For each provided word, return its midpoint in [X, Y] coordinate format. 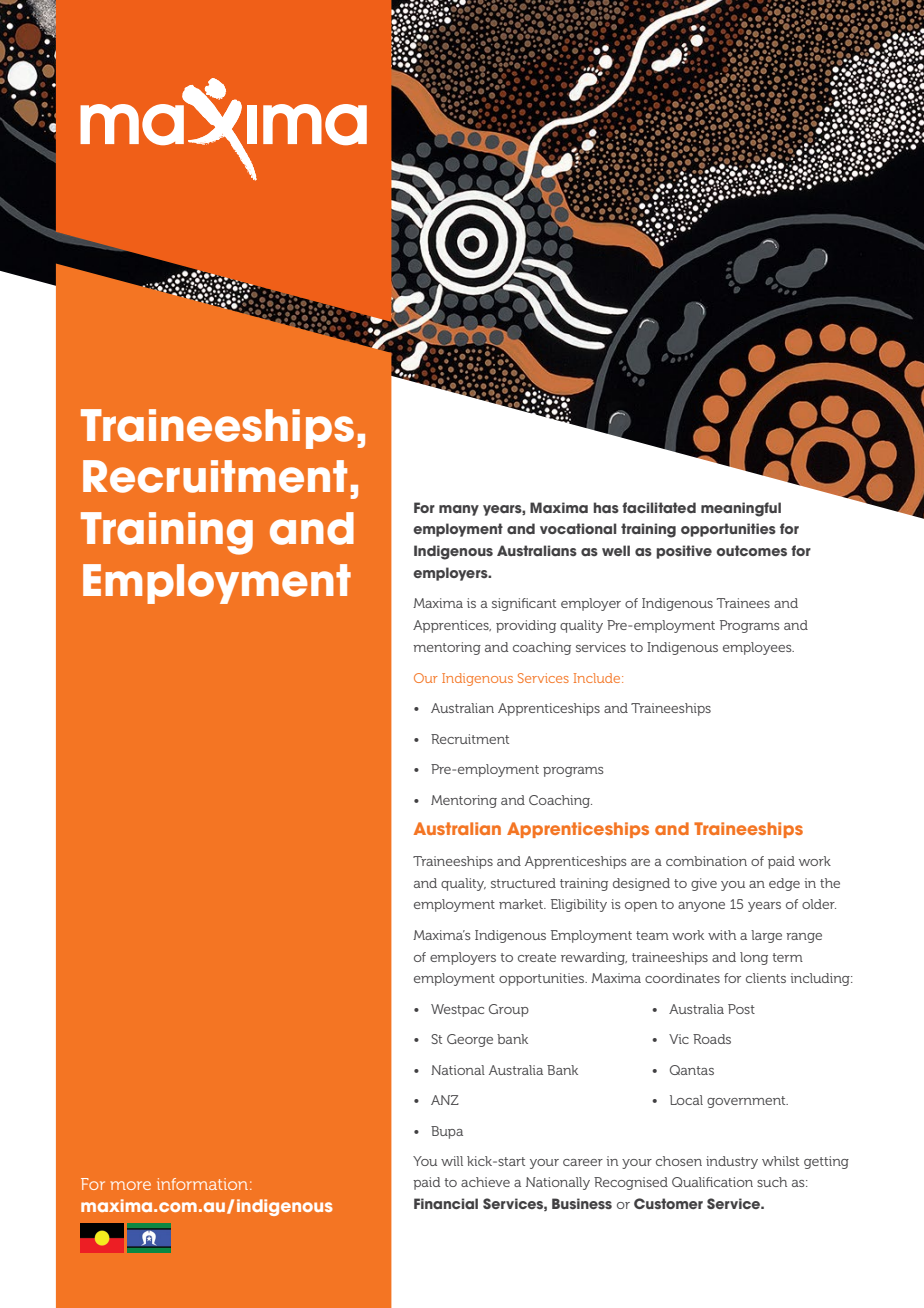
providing [526, 626]
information [202, 1184]
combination [706, 861]
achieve [485, 1182]
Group [509, 1010]
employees [758, 648]
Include [598, 678]
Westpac [457, 1010]
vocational [578, 528]
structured [523, 883]
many [459, 510]
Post [741, 1009]
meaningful [741, 509]
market [522, 904]
